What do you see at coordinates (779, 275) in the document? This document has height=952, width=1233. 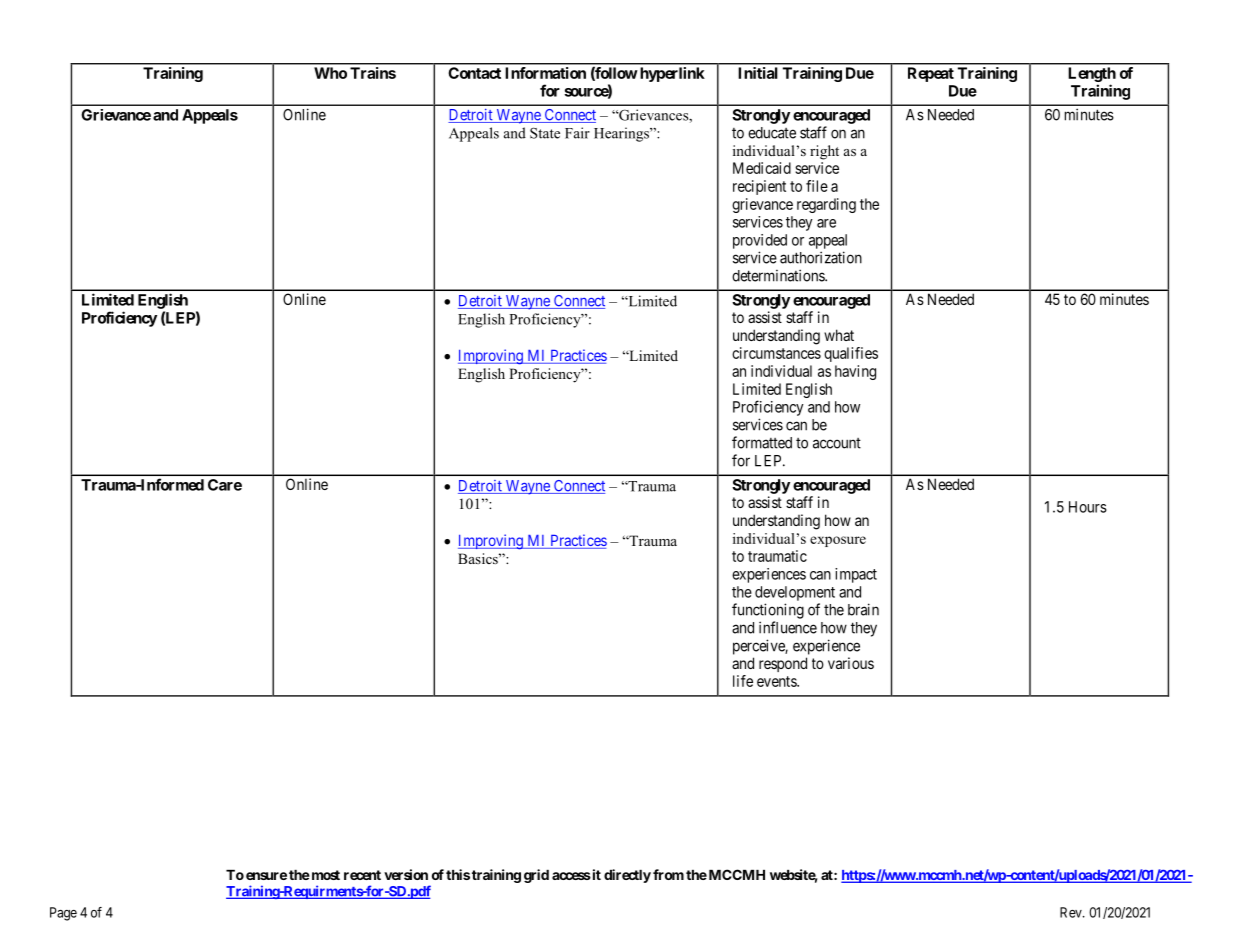 I see `determinations` at bounding box center [779, 275].
